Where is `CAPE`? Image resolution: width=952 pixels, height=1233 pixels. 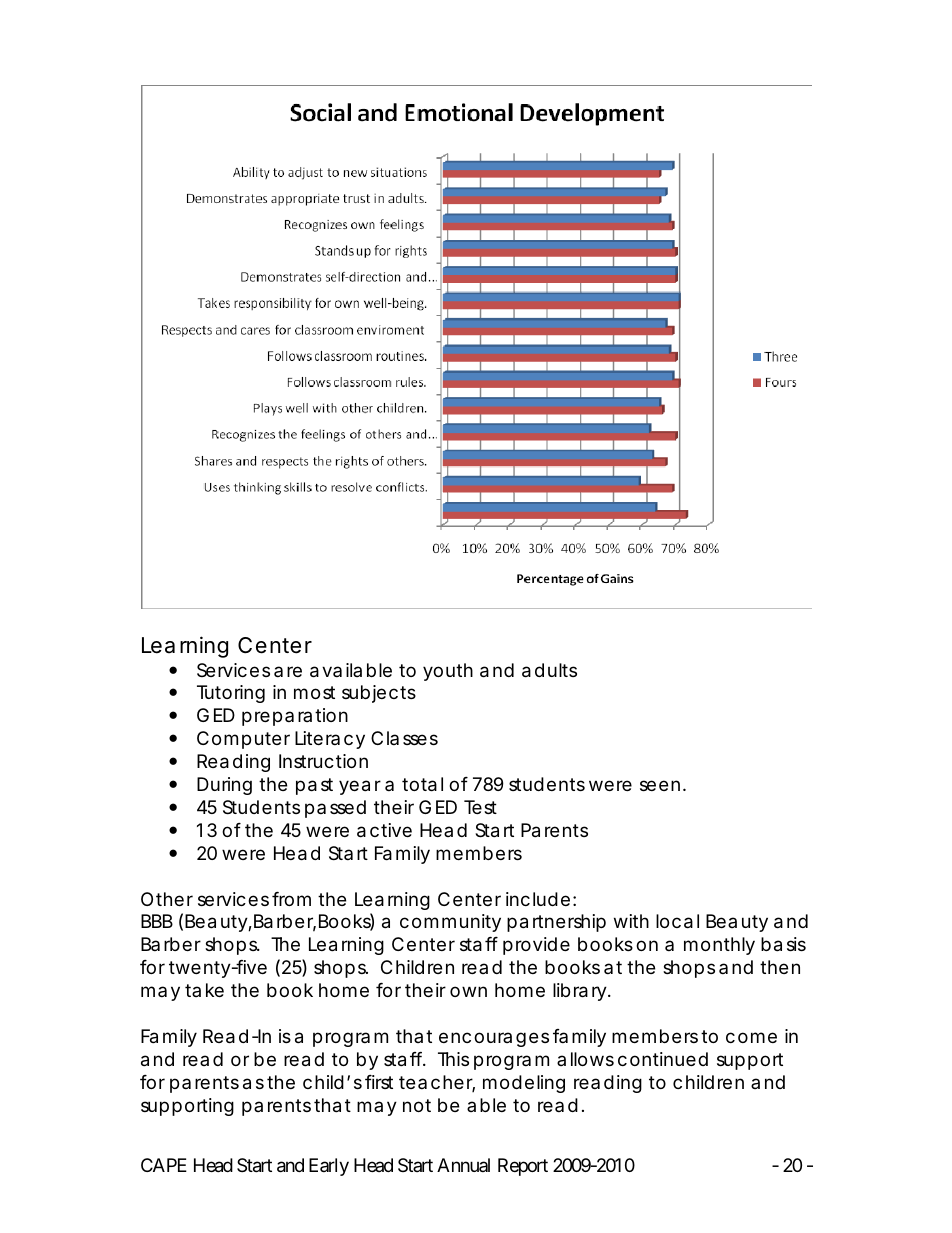
CAPE is located at coordinates (164, 1165).
